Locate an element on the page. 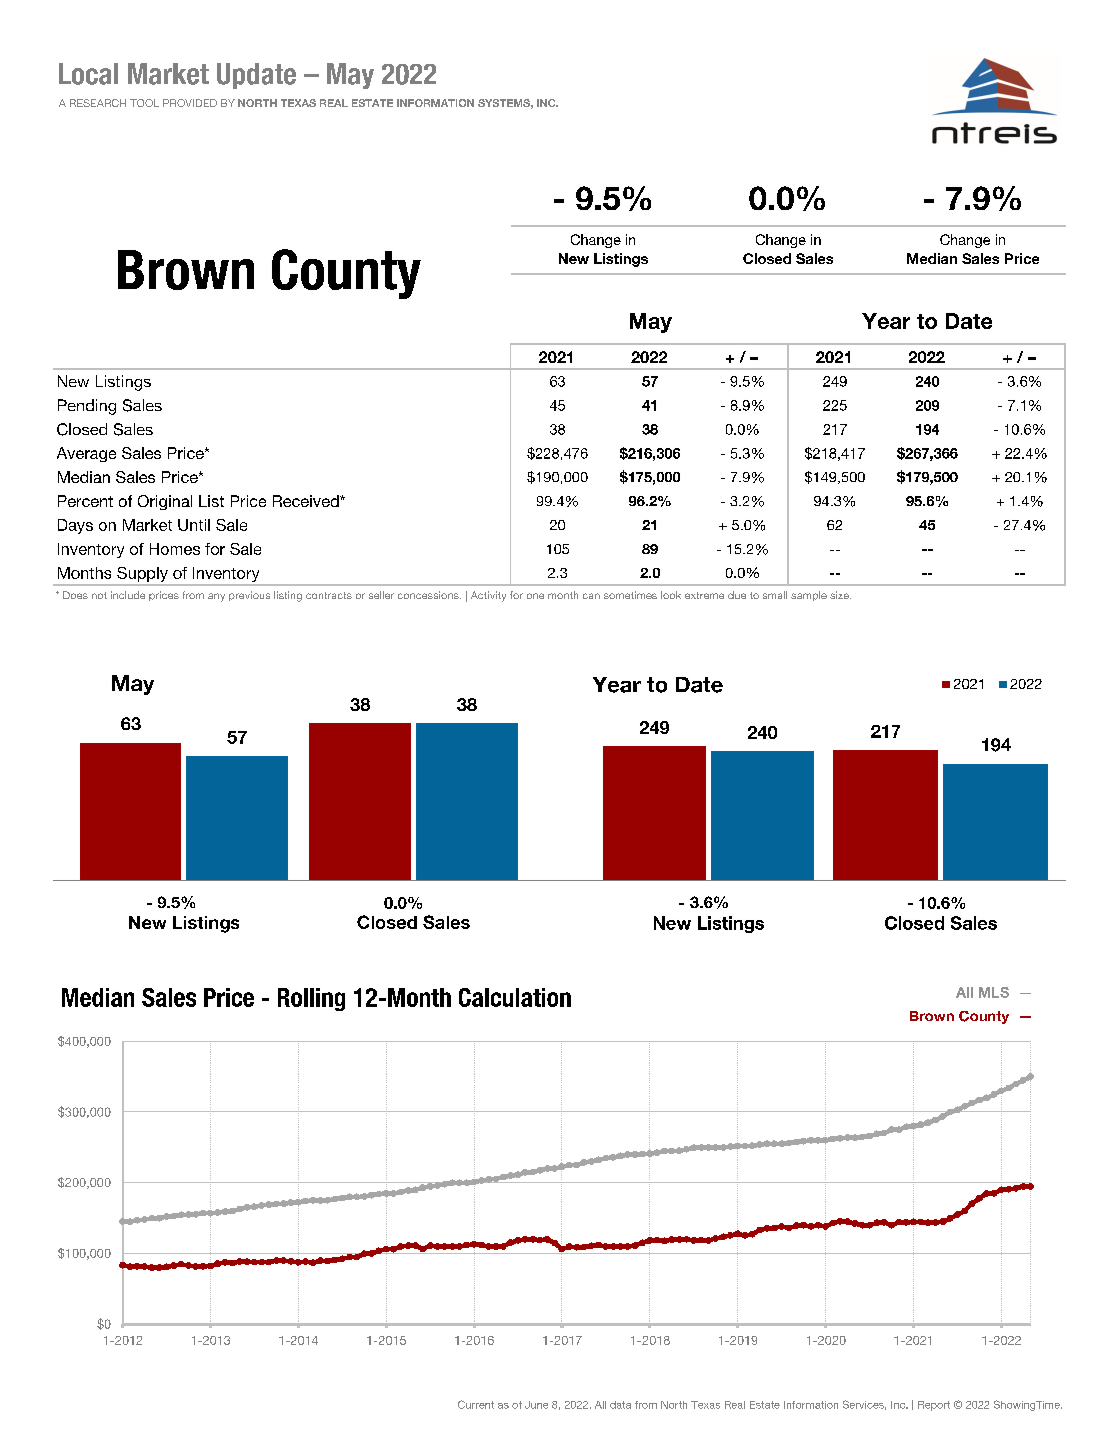  size is located at coordinates (840, 595).
